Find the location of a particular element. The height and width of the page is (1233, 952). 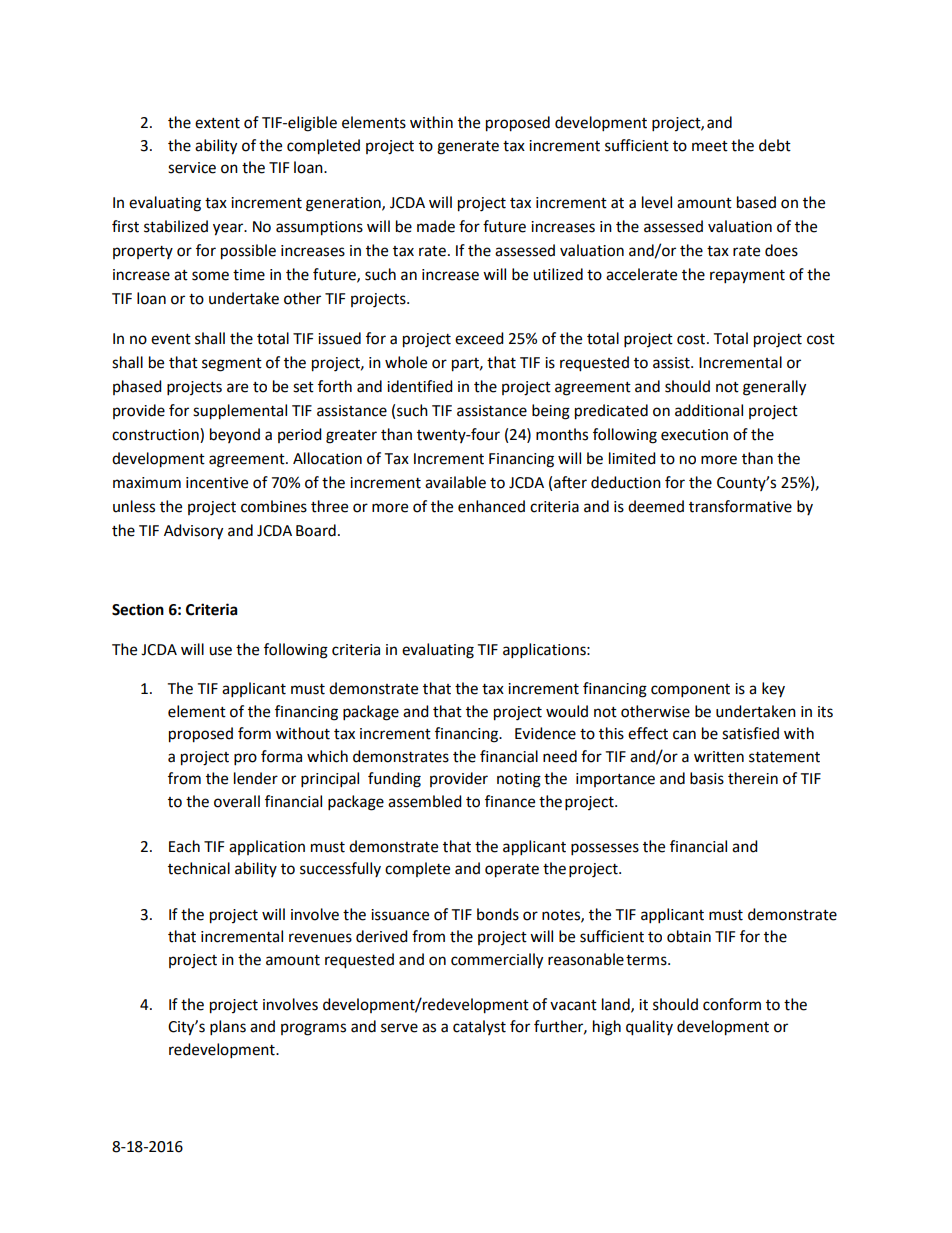

made is located at coordinates (436, 226).
